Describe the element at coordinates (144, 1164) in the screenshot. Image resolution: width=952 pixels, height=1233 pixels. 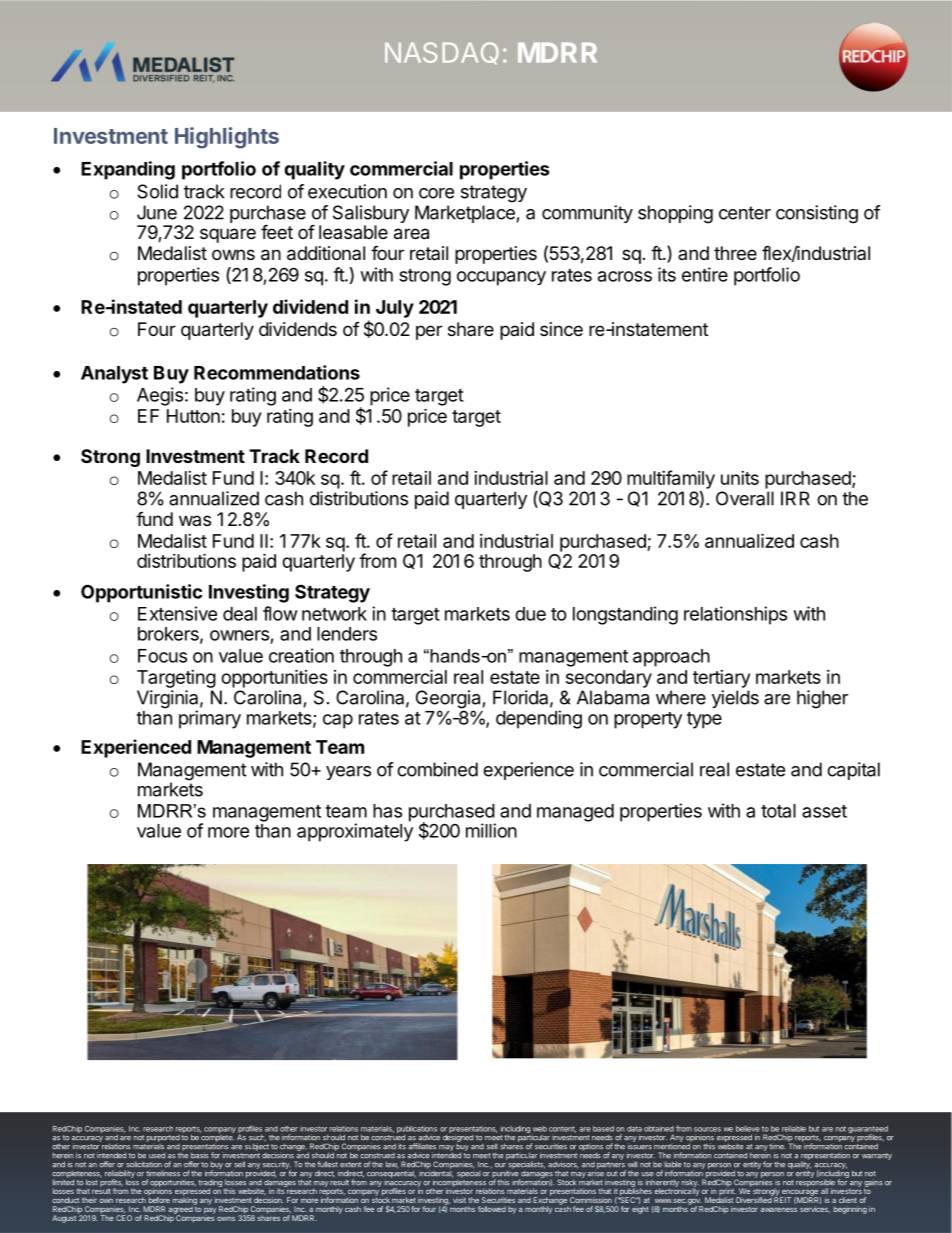
I see `solicitation` at that location.
